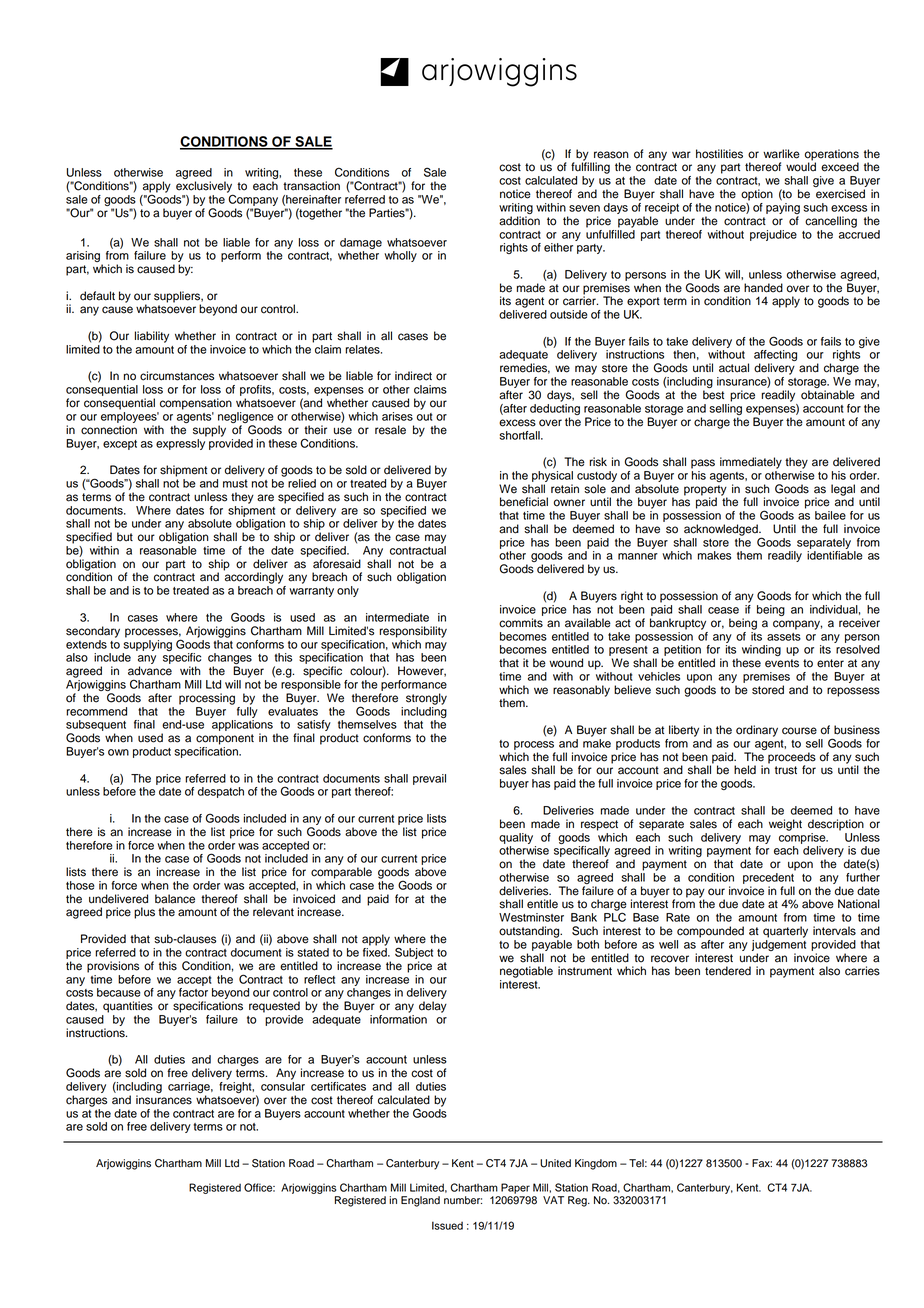 The image size is (924, 1308). Describe the element at coordinates (125, 537) in the screenshot. I see `but` at that location.
